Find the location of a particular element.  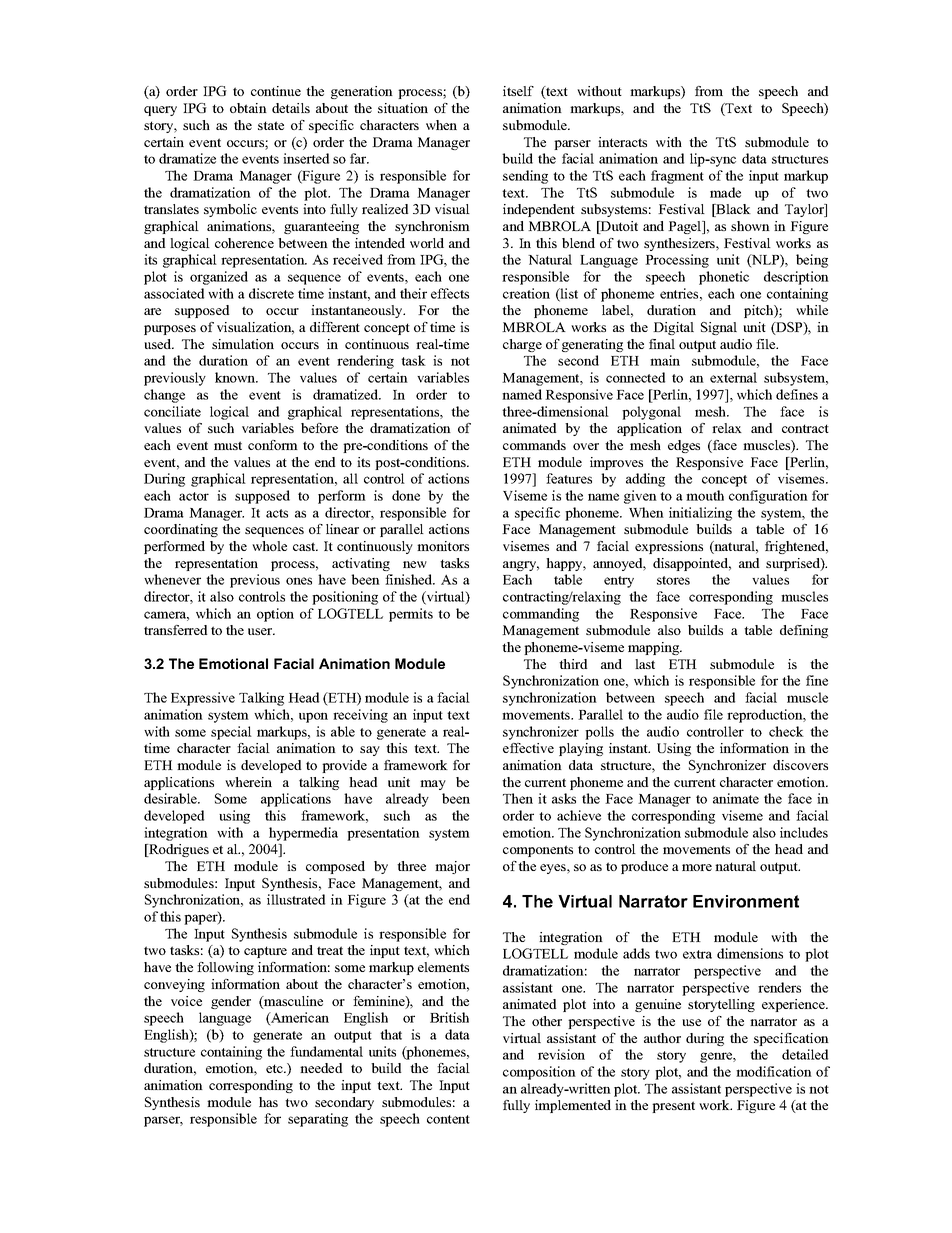

obtain is located at coordinates (248, 108).
